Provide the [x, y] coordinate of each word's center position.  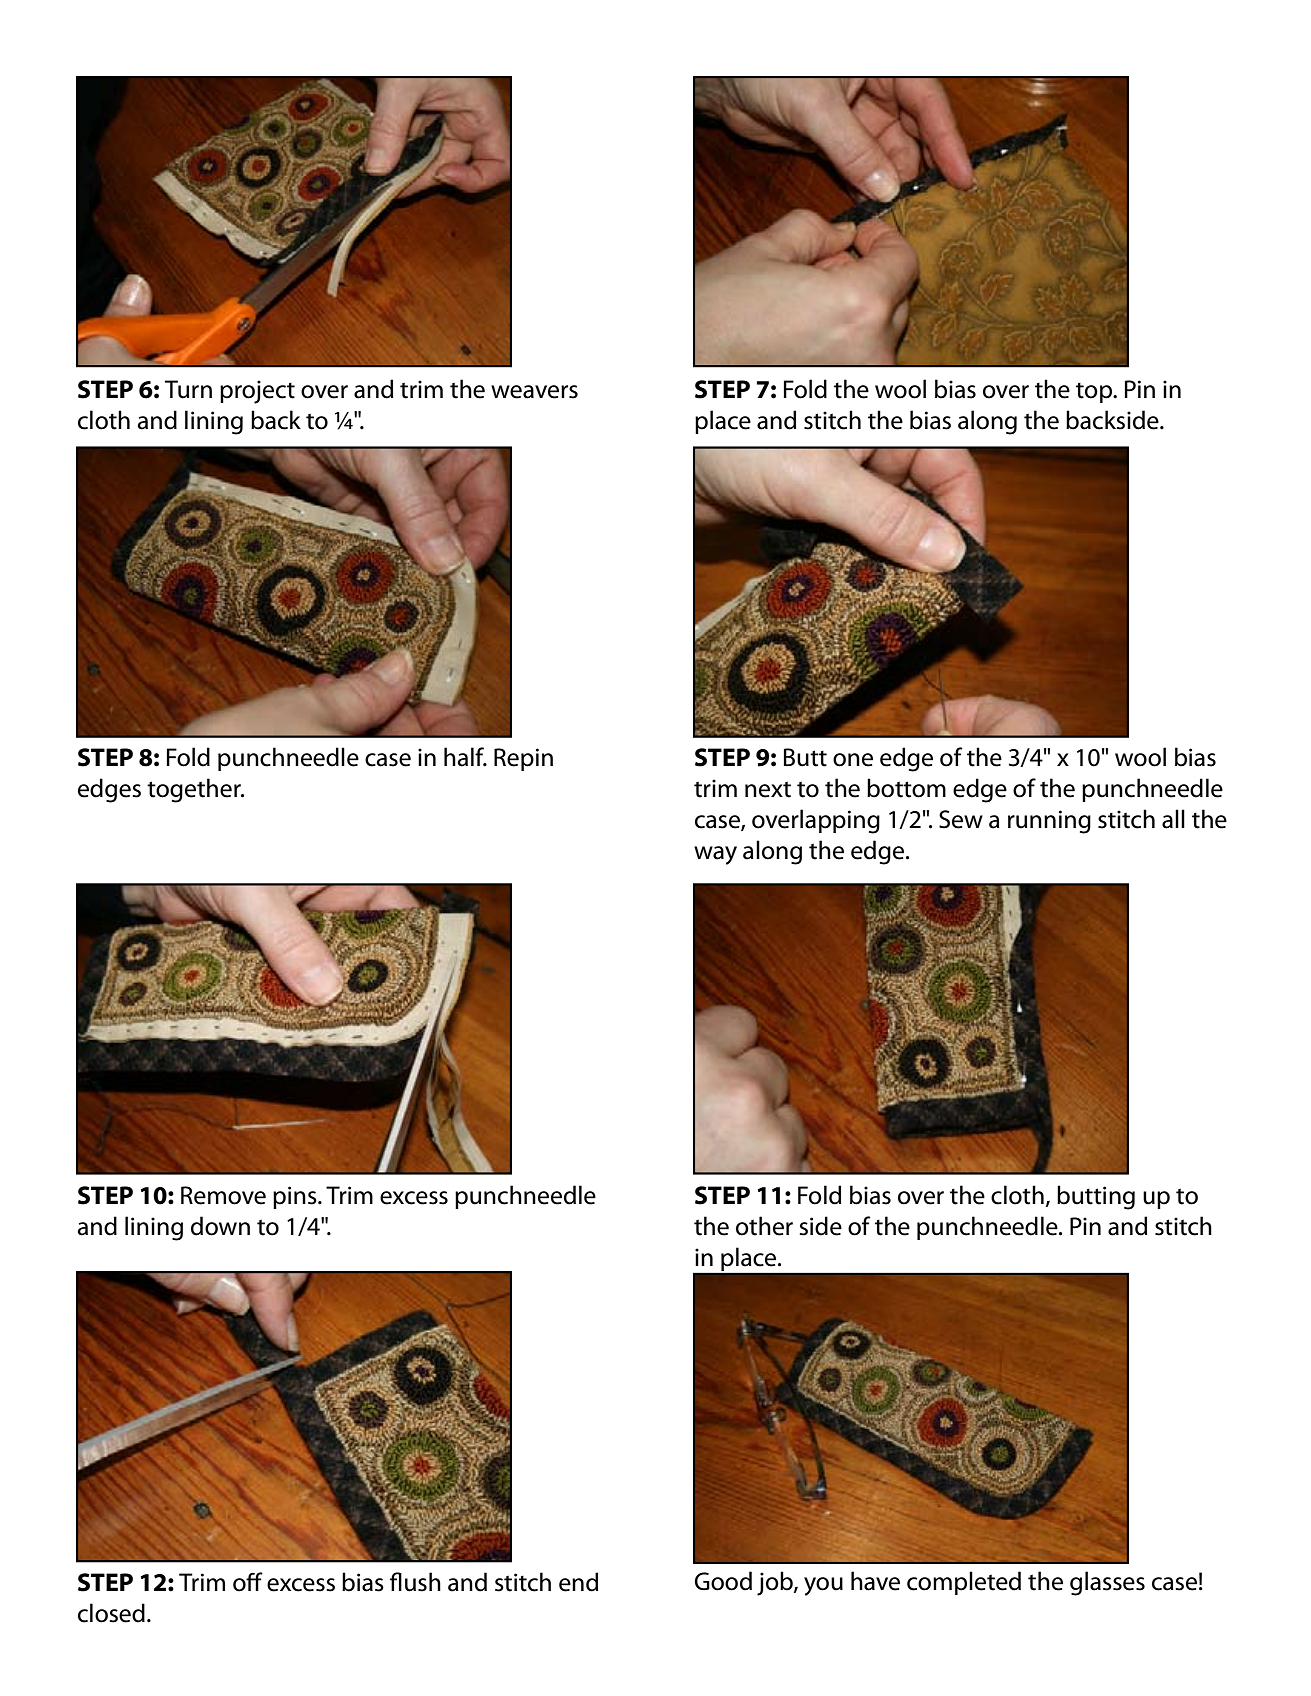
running [1049, 822]
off [248, 1582]
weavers [534, 392]
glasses [1107, 1583]
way [715, 855]
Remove [223, 1195]
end [578, 1582]
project [257, 392]
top [1095, 393]
